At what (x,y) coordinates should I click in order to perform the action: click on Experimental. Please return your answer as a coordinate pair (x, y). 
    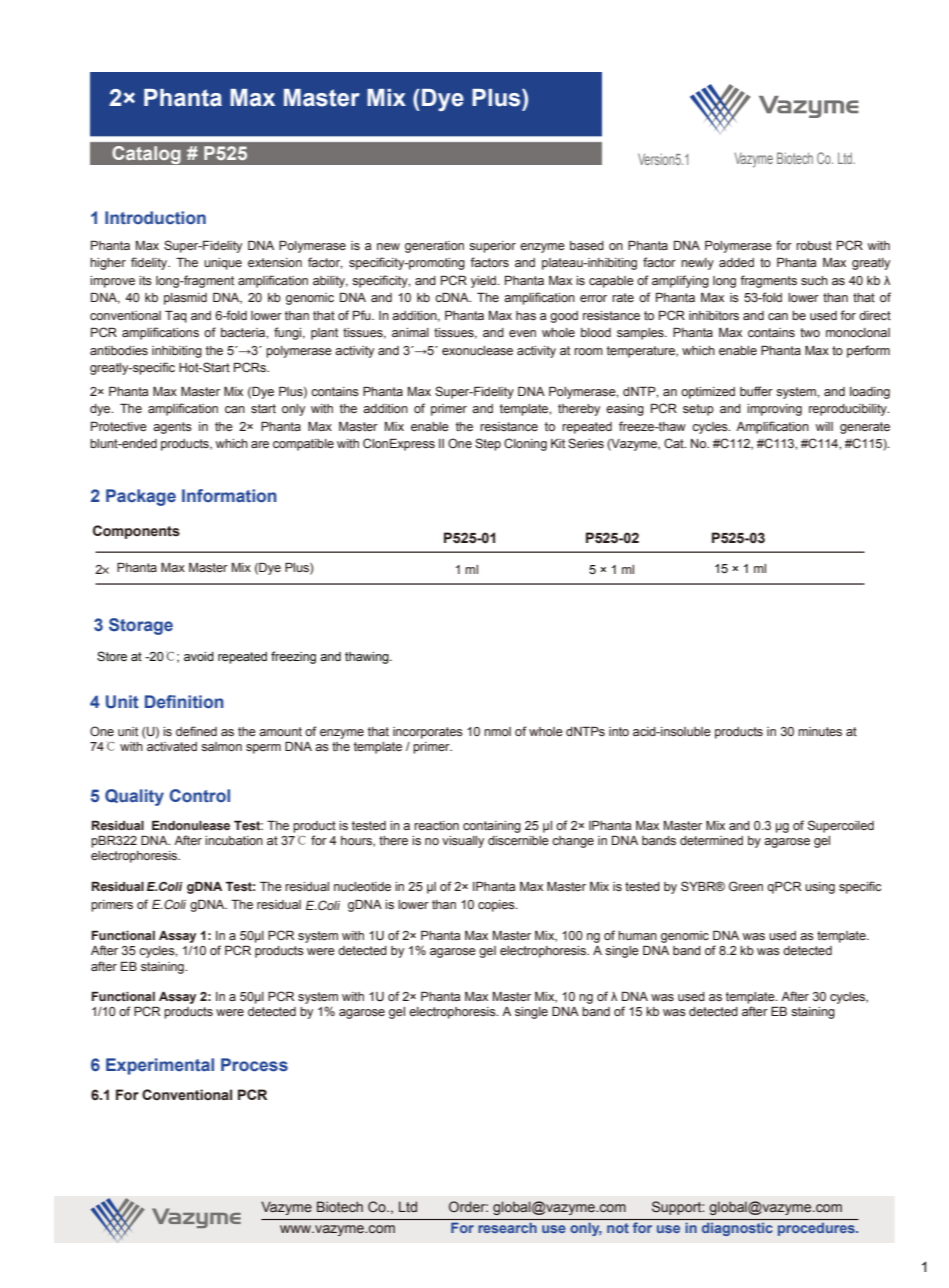
    Looking at the image, I should click on (160, 1066).
